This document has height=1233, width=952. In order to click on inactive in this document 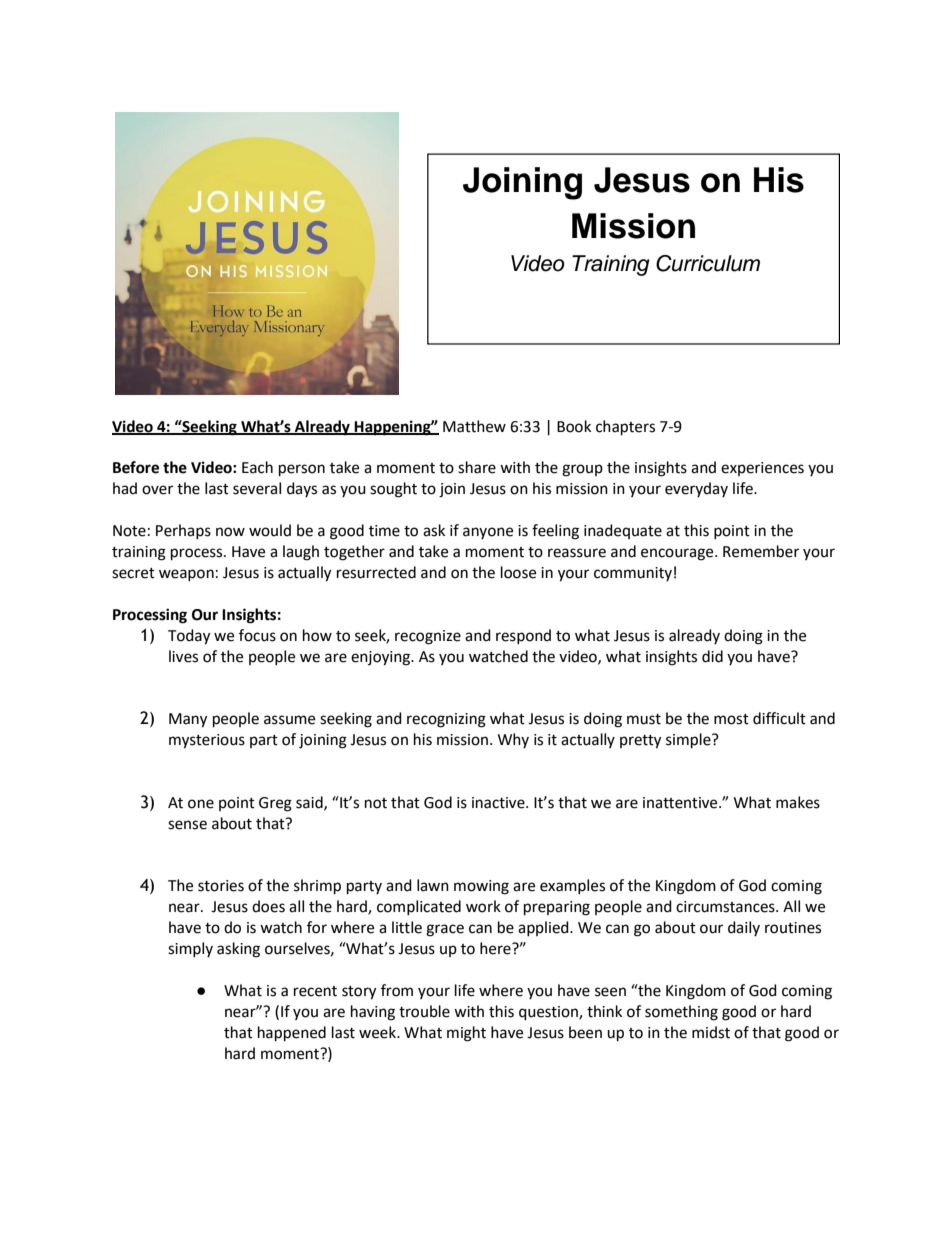, I will do `click(499, 803)`.
